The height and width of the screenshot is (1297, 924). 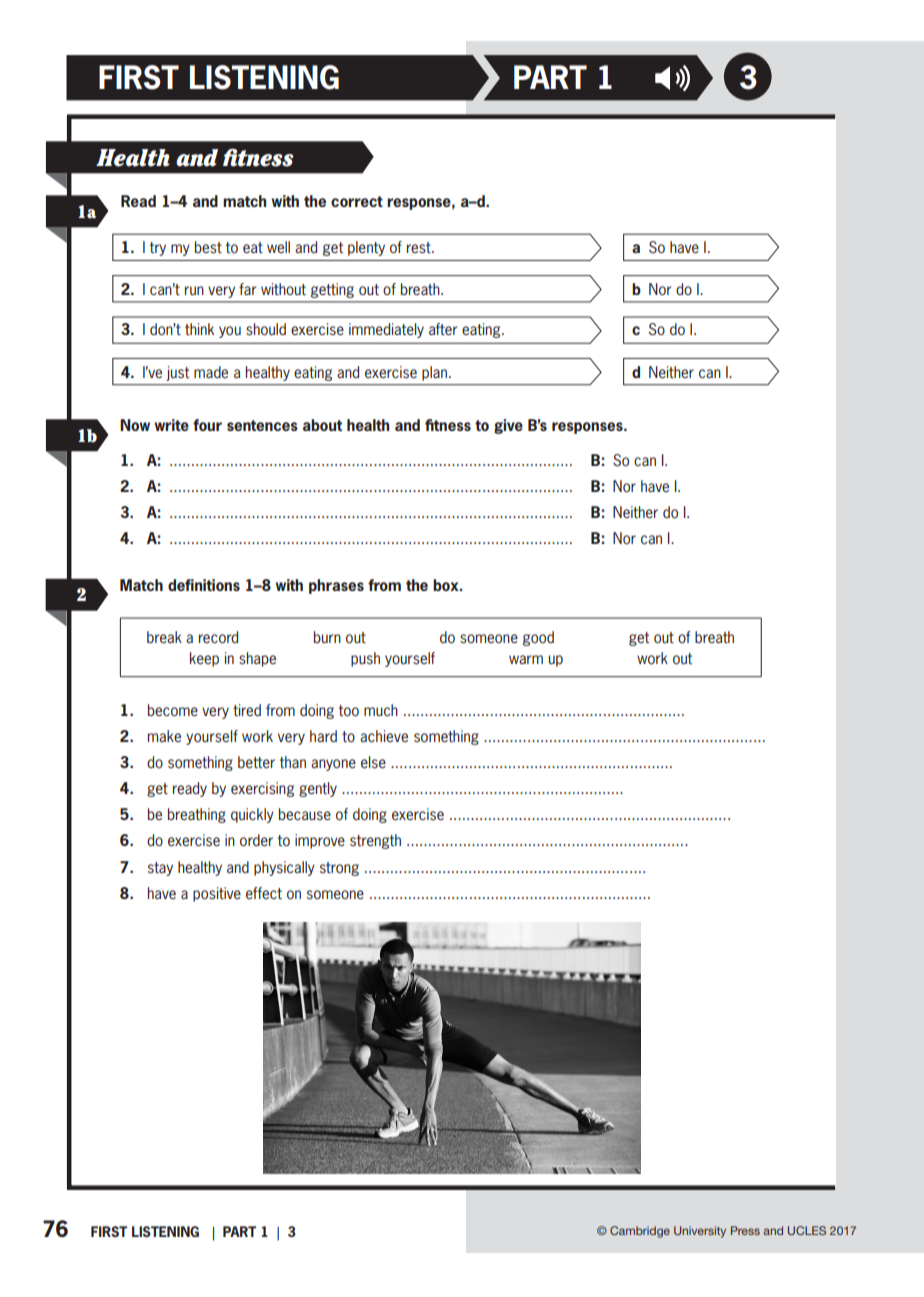 What do you see at coordinates (208, 247) in the screenshot?
I see `best` at bounding box center [208, 247].
